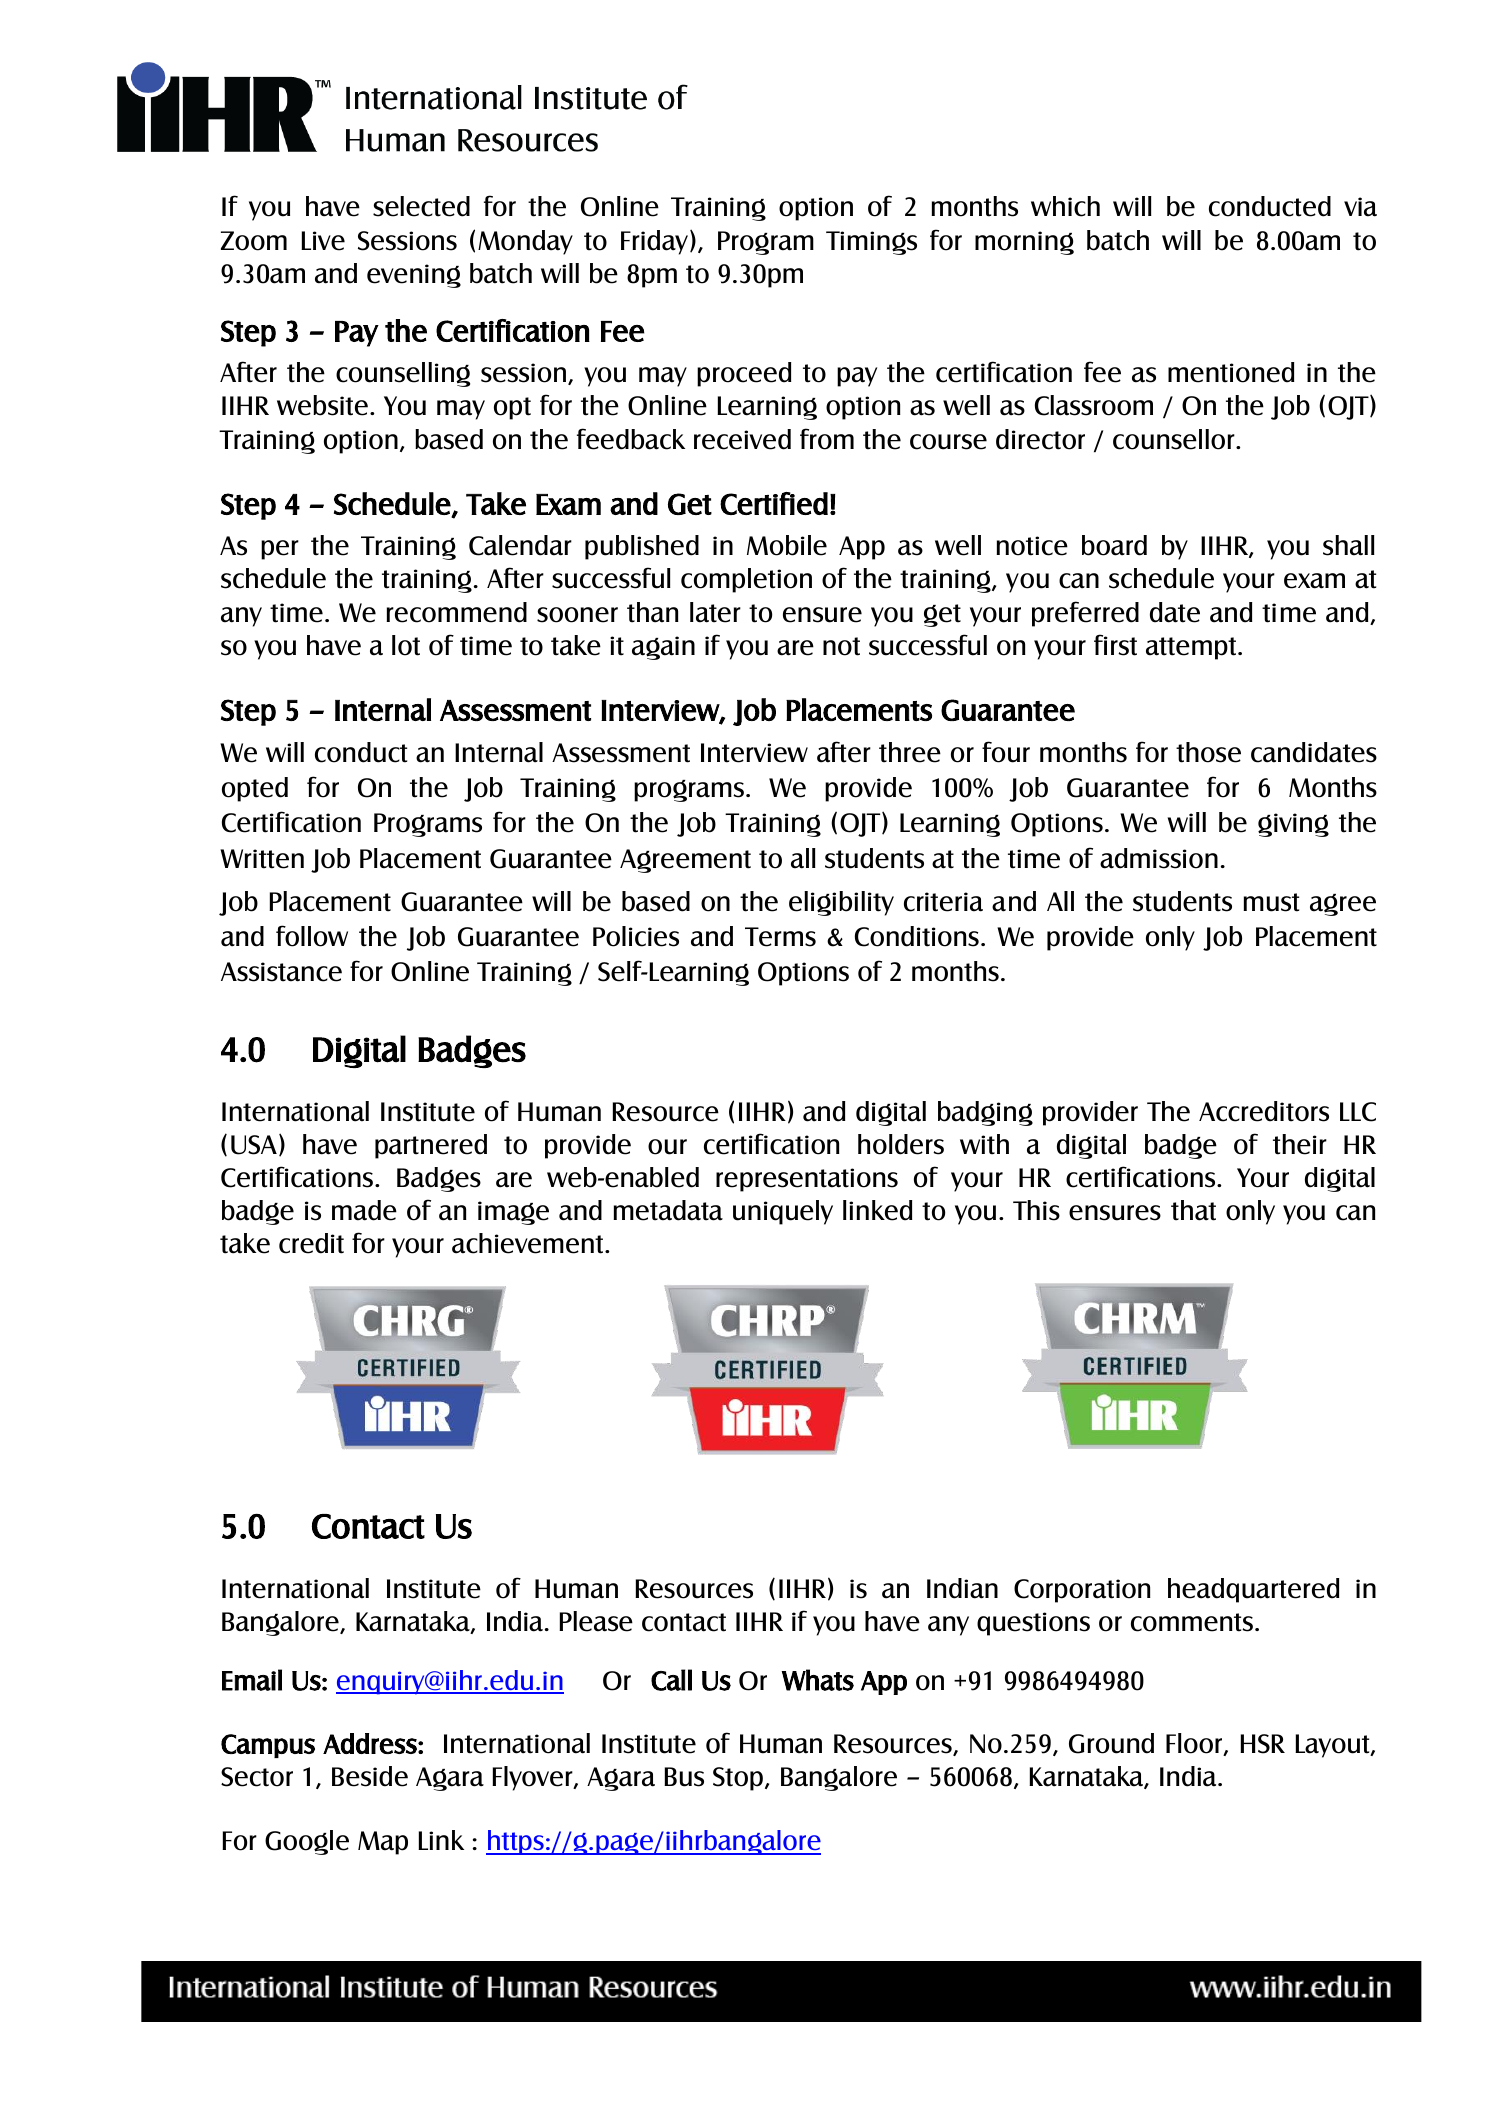  Describe the element at coordinates (370, 1776) in the screenshot. I see `Beside` at that location.
